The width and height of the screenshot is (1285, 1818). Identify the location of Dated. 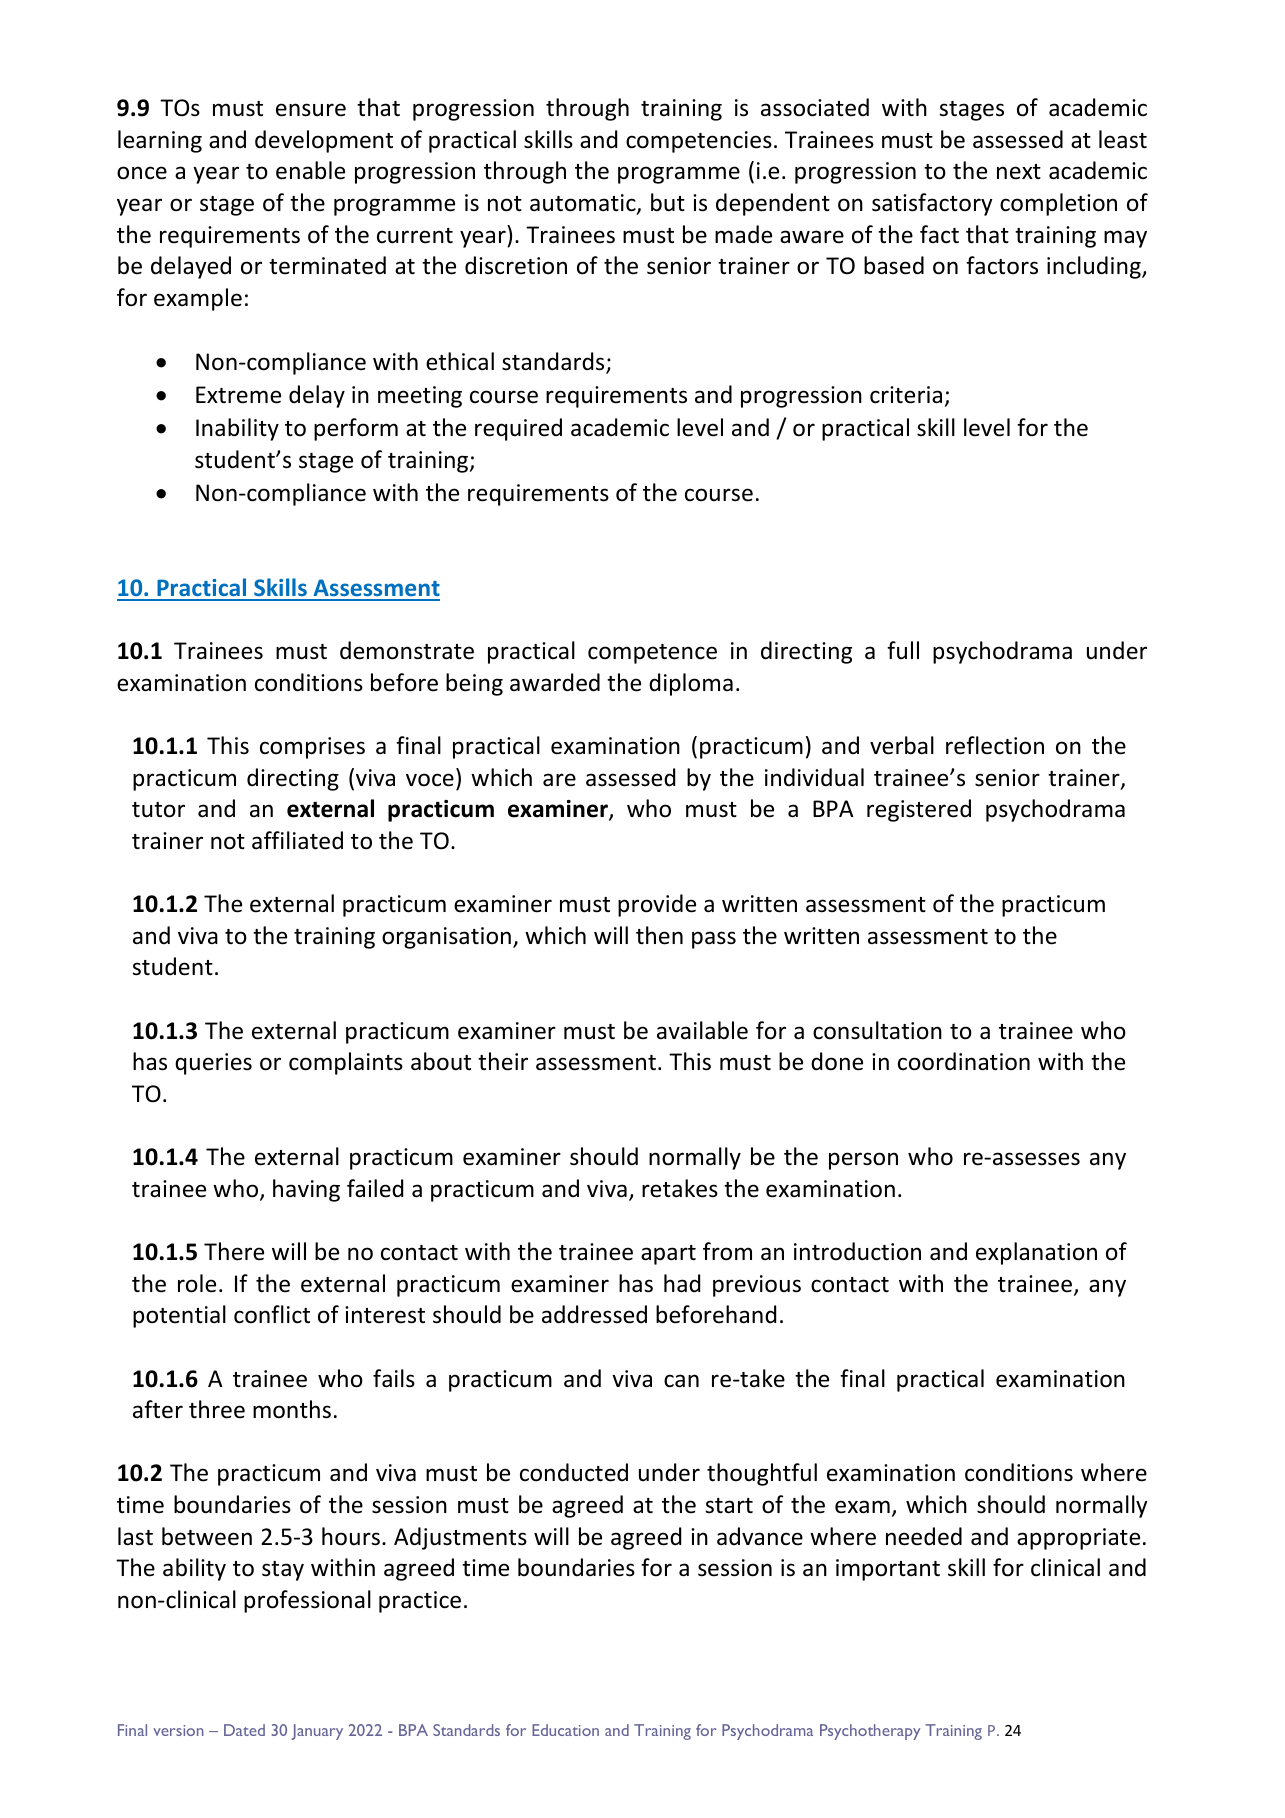
(244, 1730).
